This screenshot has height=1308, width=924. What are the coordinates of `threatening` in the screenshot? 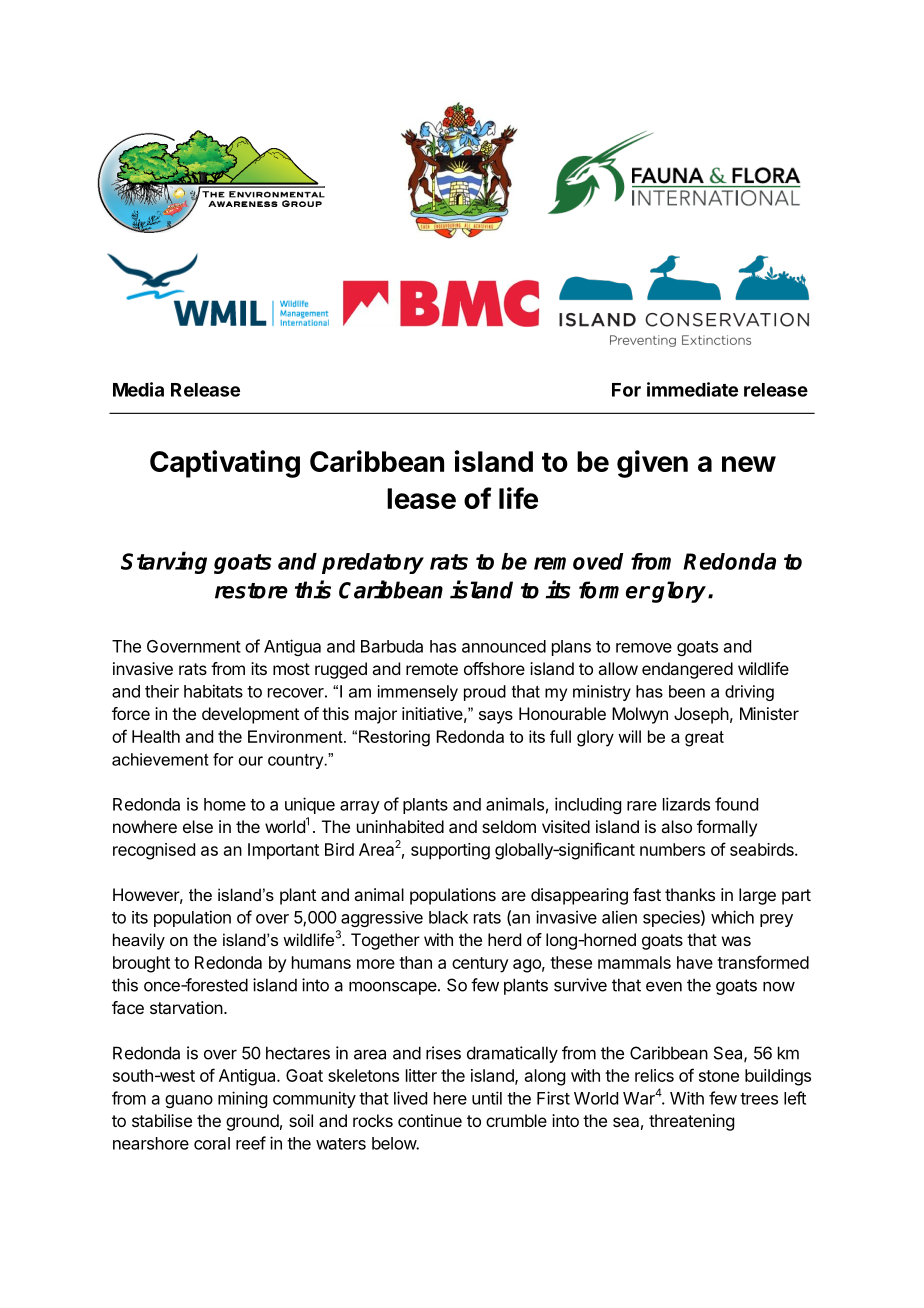 It's located at (691, 1122).
